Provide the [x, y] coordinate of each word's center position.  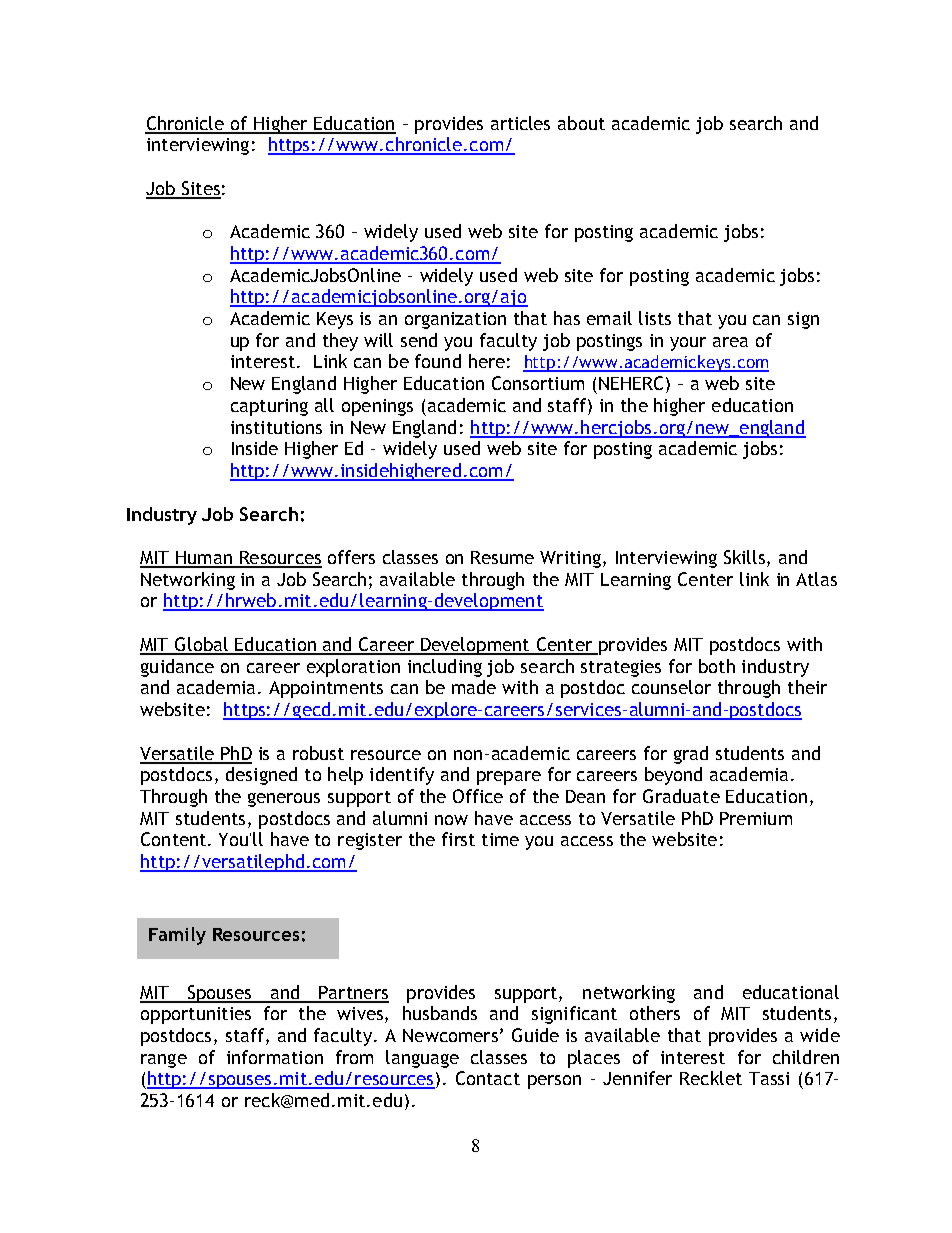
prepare [509, 778]
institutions [276, 427]
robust [318, 753]
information [275, 1057]
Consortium [538, 383]
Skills [744, 557]
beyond [673, 776]
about [581, 123]
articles [520, 123]
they [340, 342]
